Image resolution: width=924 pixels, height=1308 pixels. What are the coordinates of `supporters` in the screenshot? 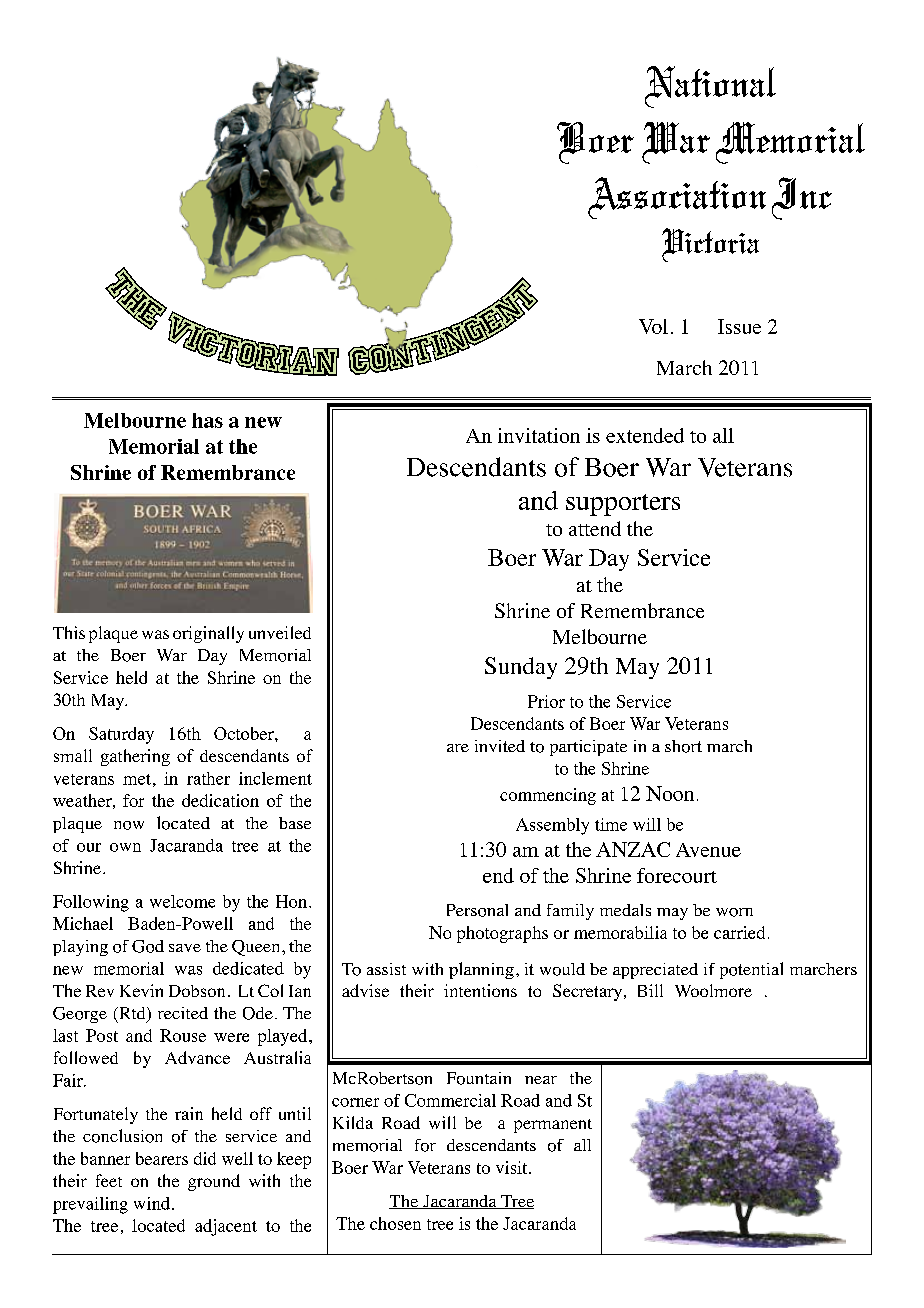 It's located at (623, 505).
